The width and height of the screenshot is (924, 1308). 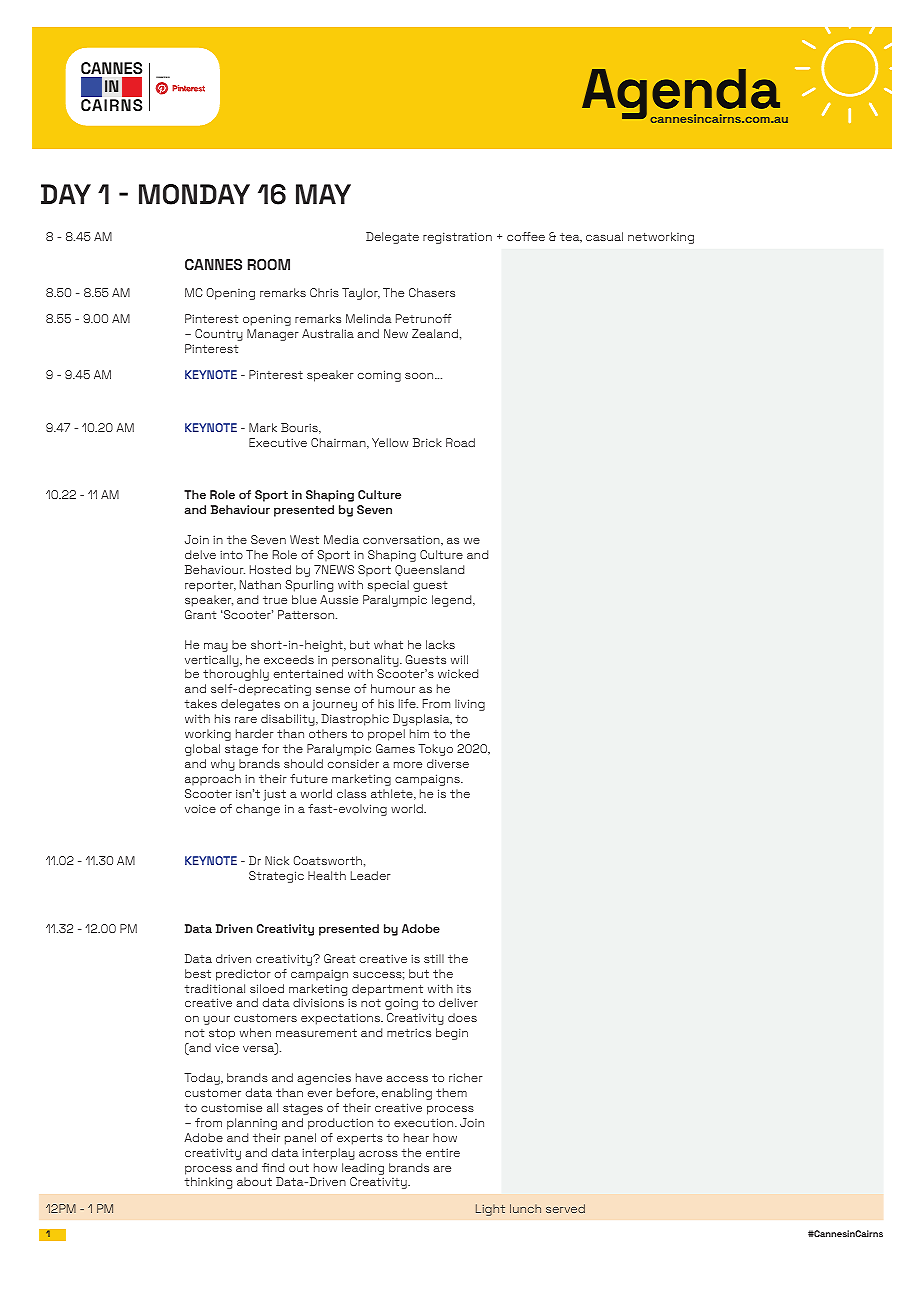 I want to click on MONDAY, so click(x=194, y=194).
